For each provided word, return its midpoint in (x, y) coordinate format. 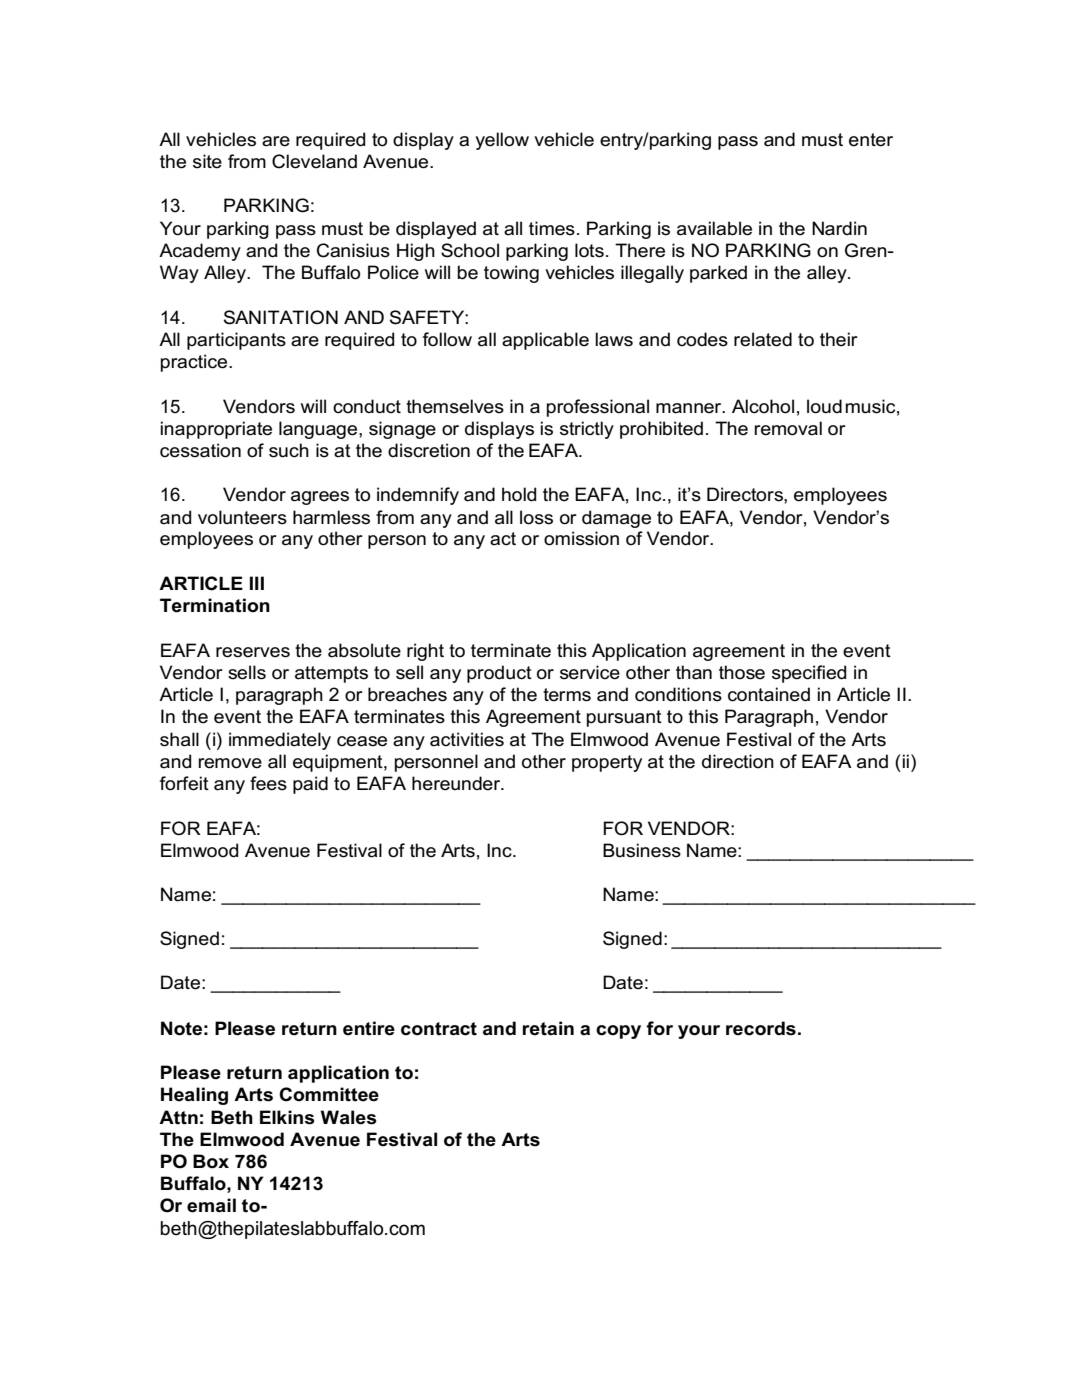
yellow (502, 141)
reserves (253, 652)
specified (809, 674)
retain (548, 1028)
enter (871, 140)
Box (211, 1161)
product (499, 674)
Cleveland (314, 161)
